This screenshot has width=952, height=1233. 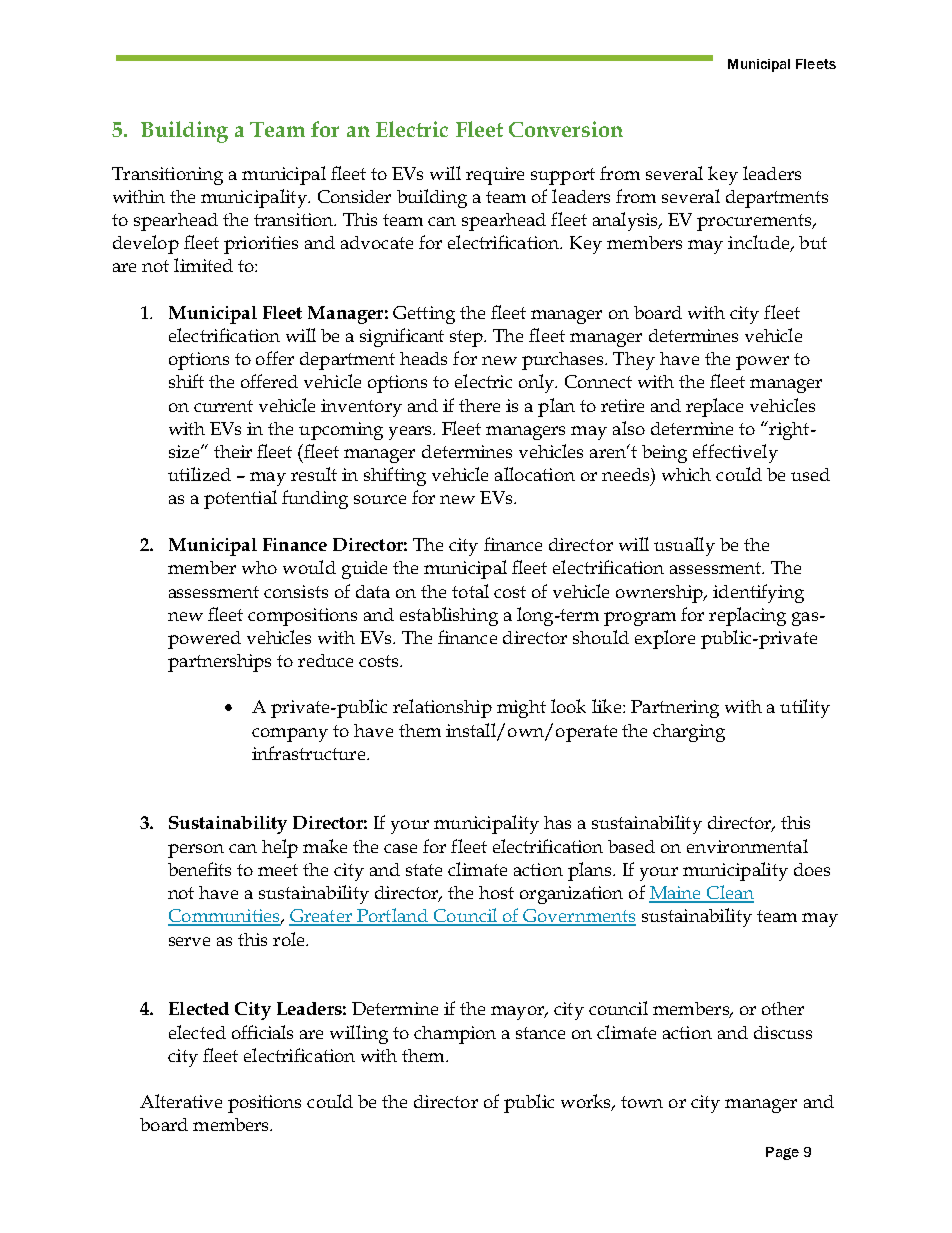 I want to click on priorities, so click(x=261, y=245).
